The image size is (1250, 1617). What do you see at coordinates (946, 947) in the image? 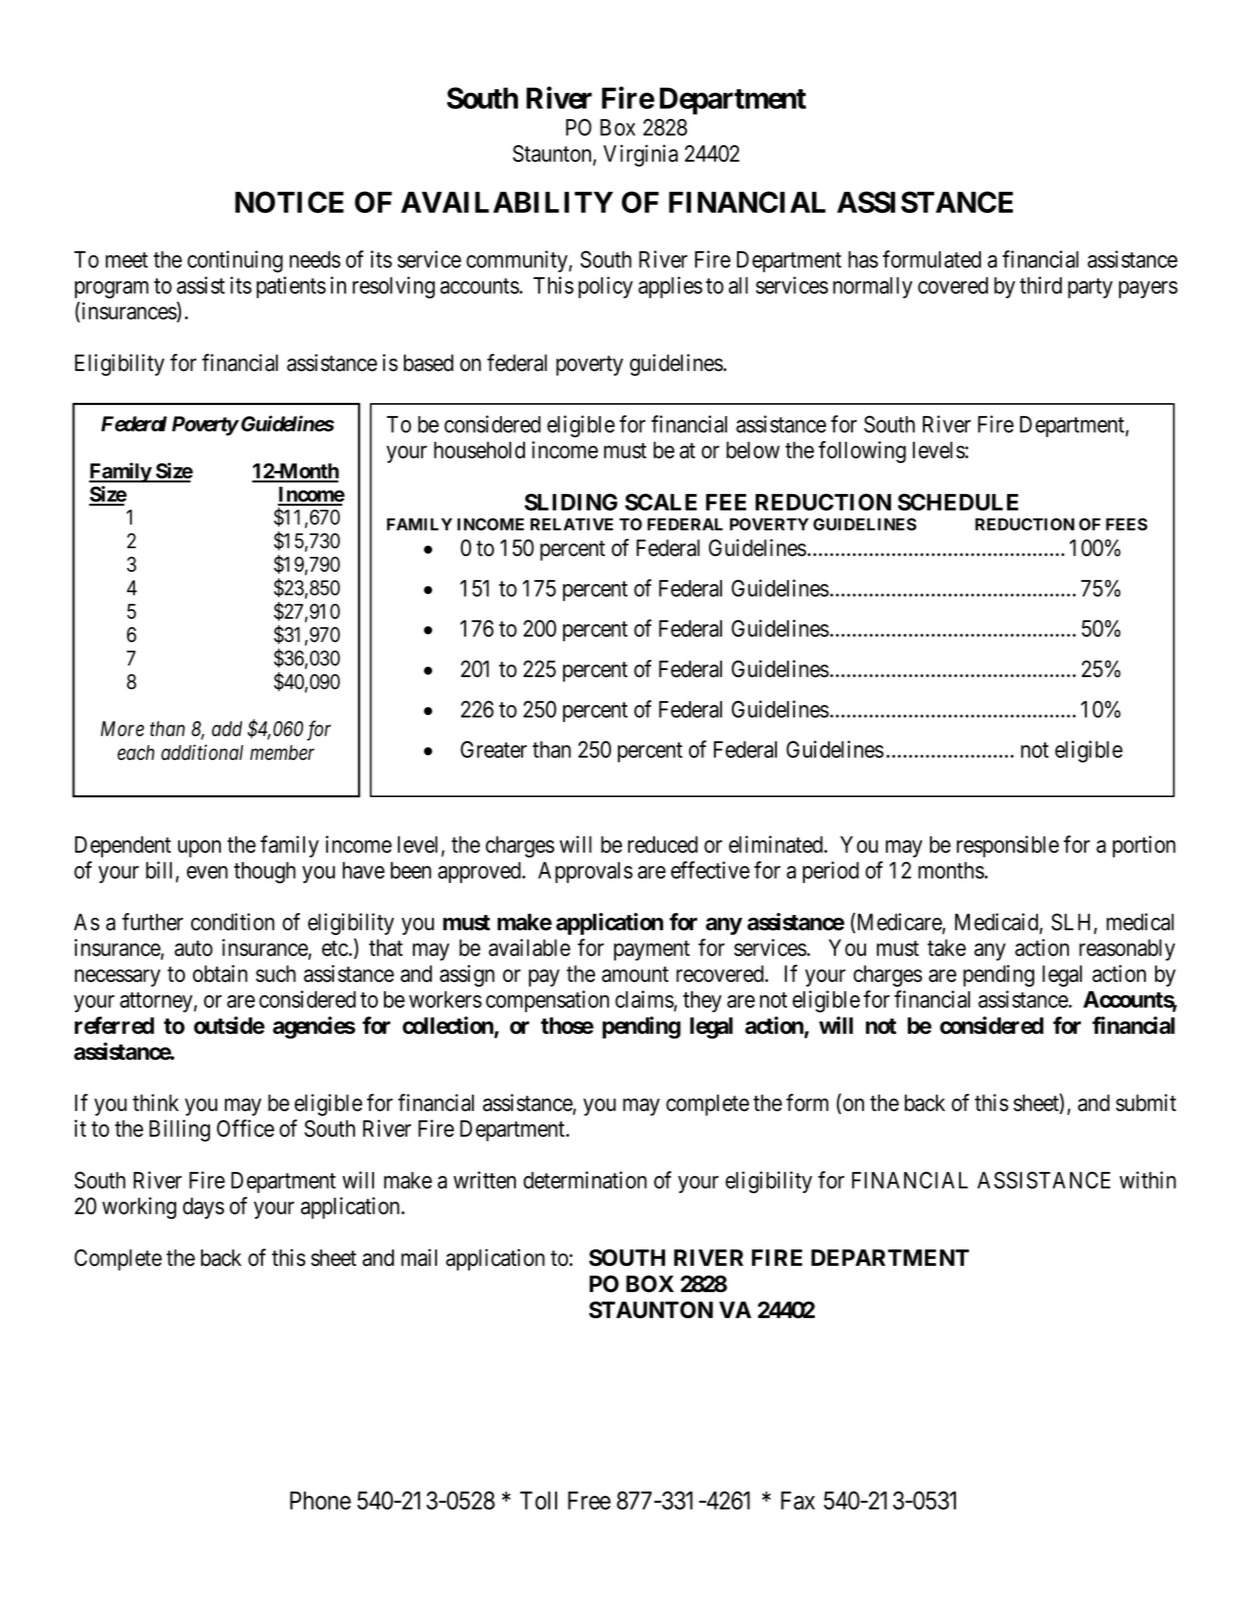
I see `take` at bounding box center [946, 947].
